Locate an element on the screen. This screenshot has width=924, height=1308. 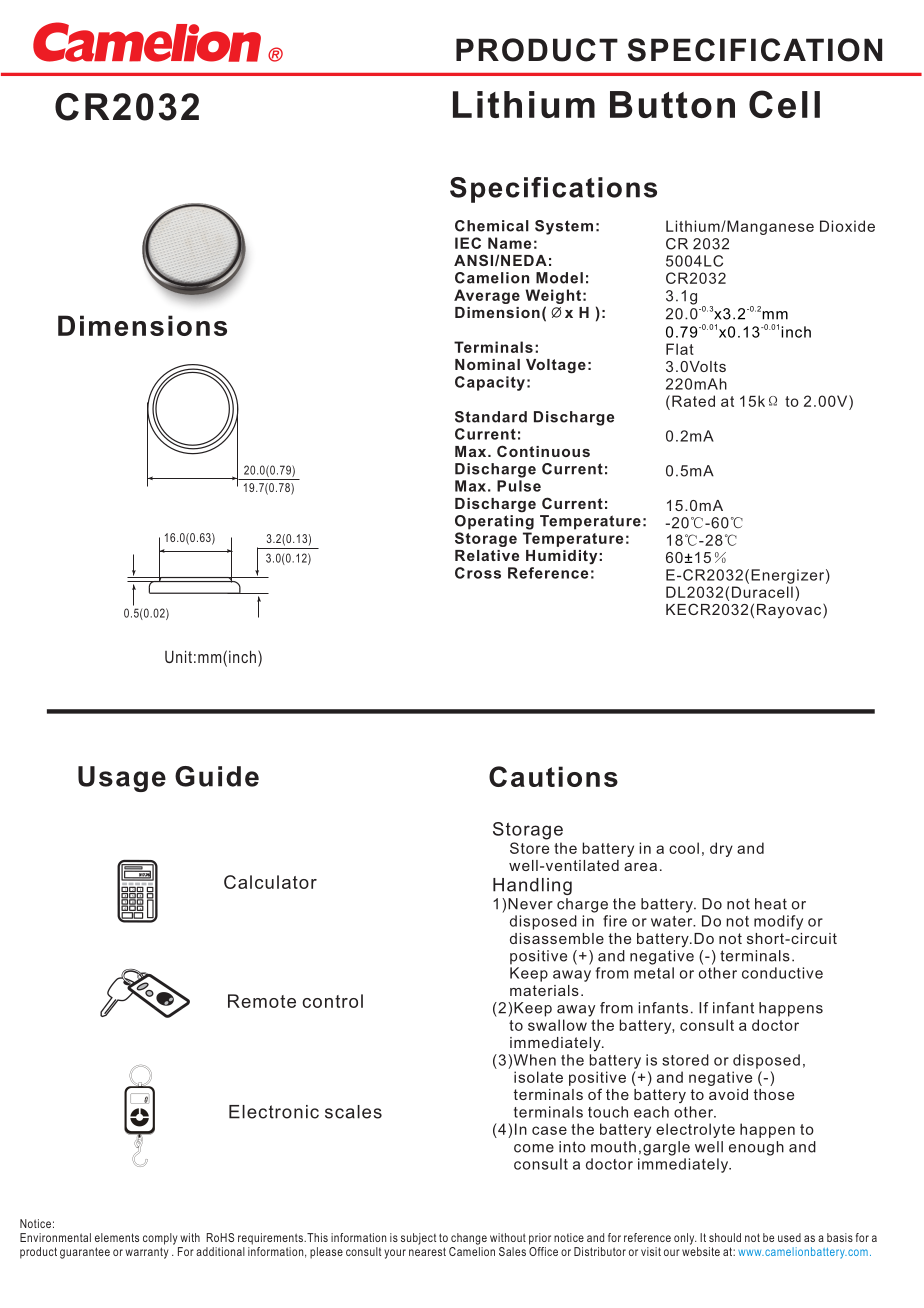
IEC is located at coordinates (468, 243).
